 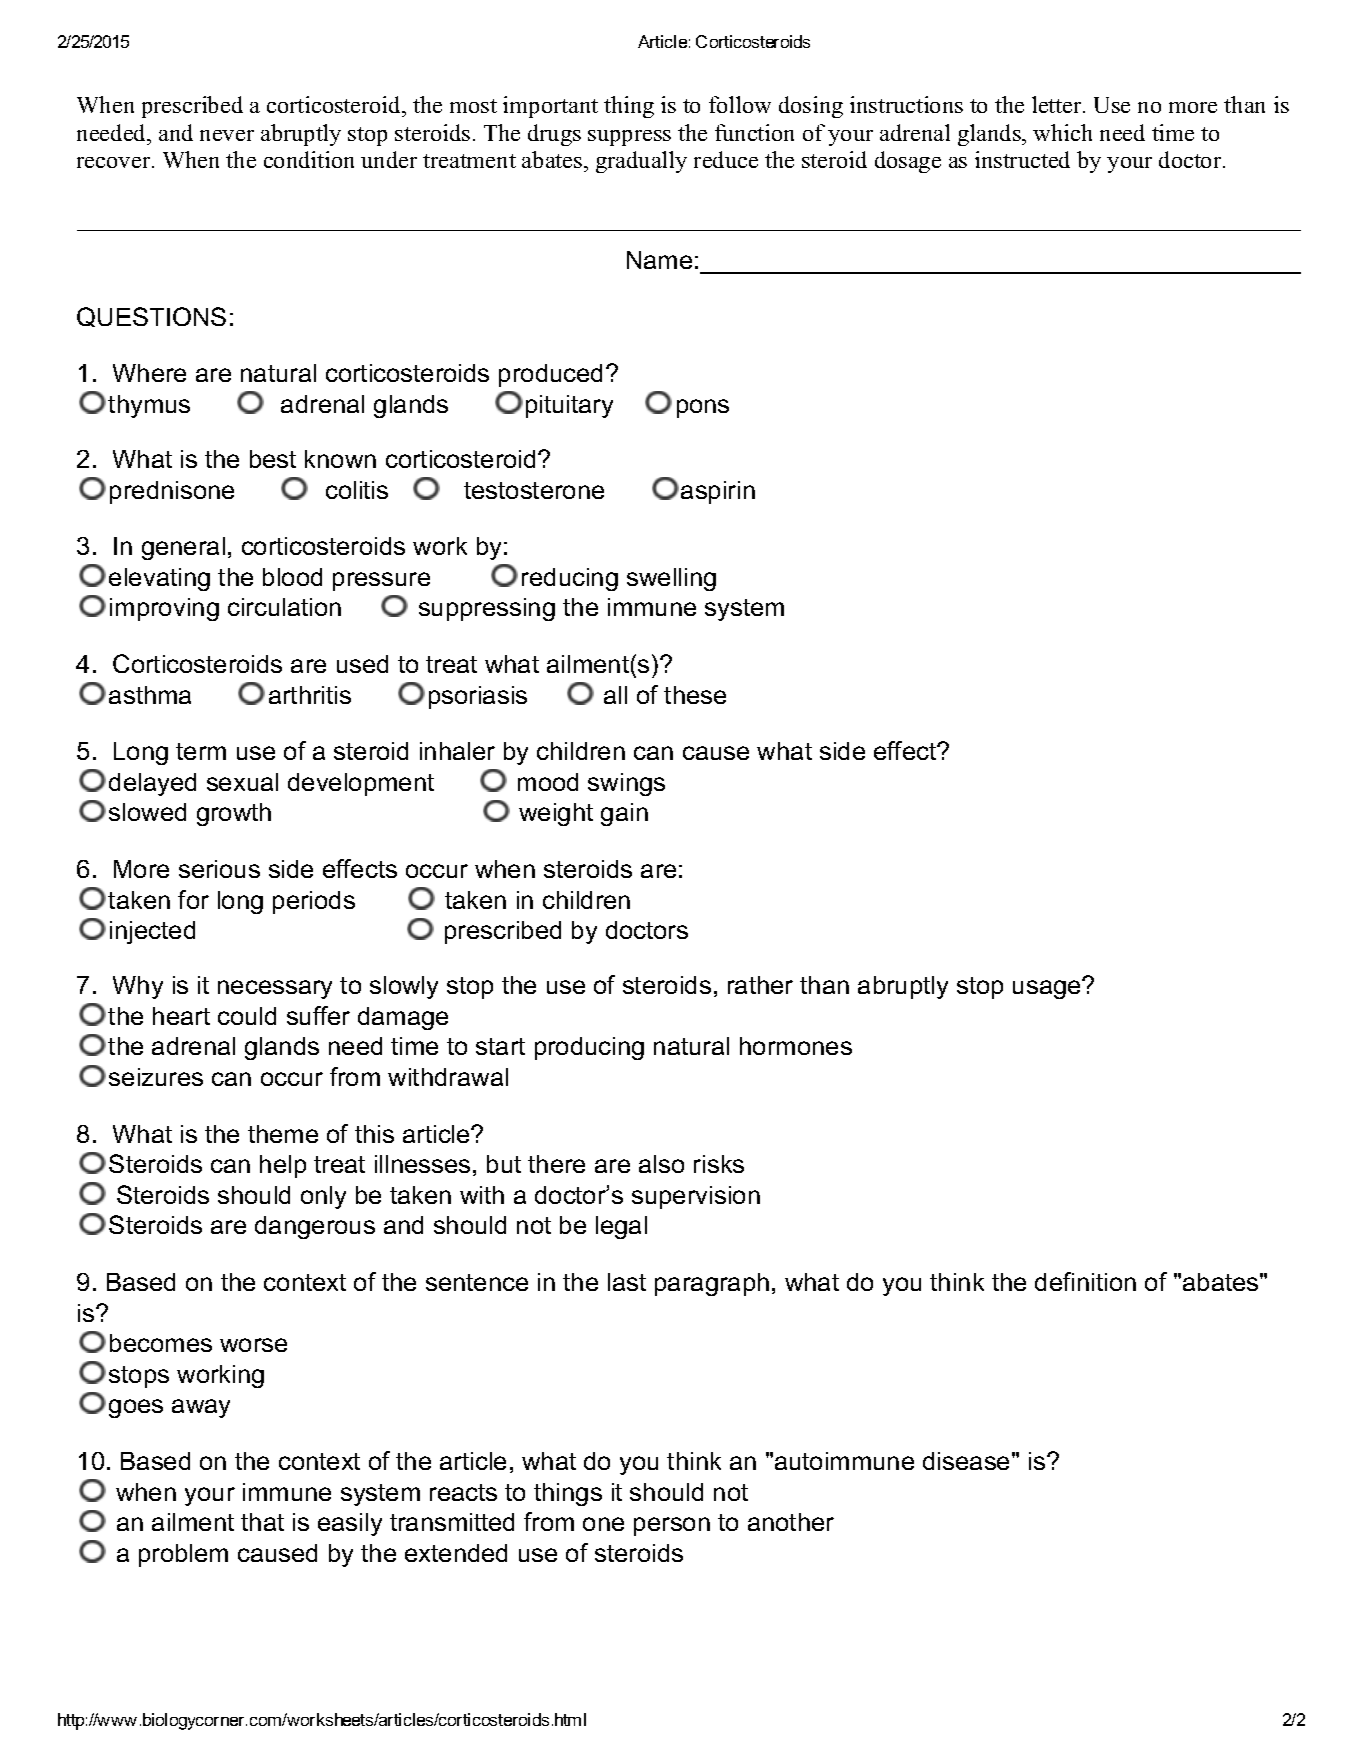 I want to click on instructed, so click(x=1022, y=159).
